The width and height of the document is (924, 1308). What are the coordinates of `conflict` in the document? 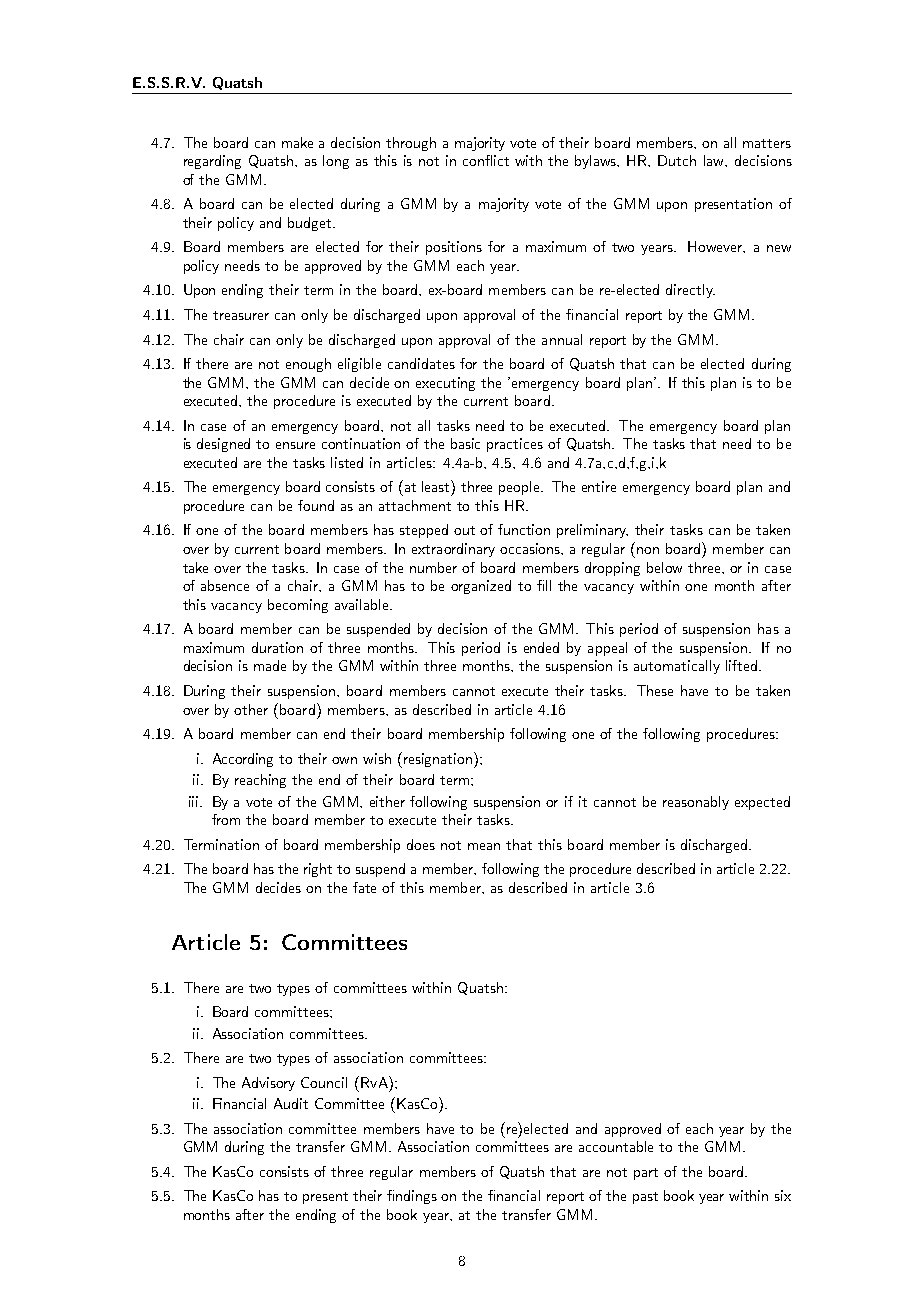 It's located at (486, 160).
